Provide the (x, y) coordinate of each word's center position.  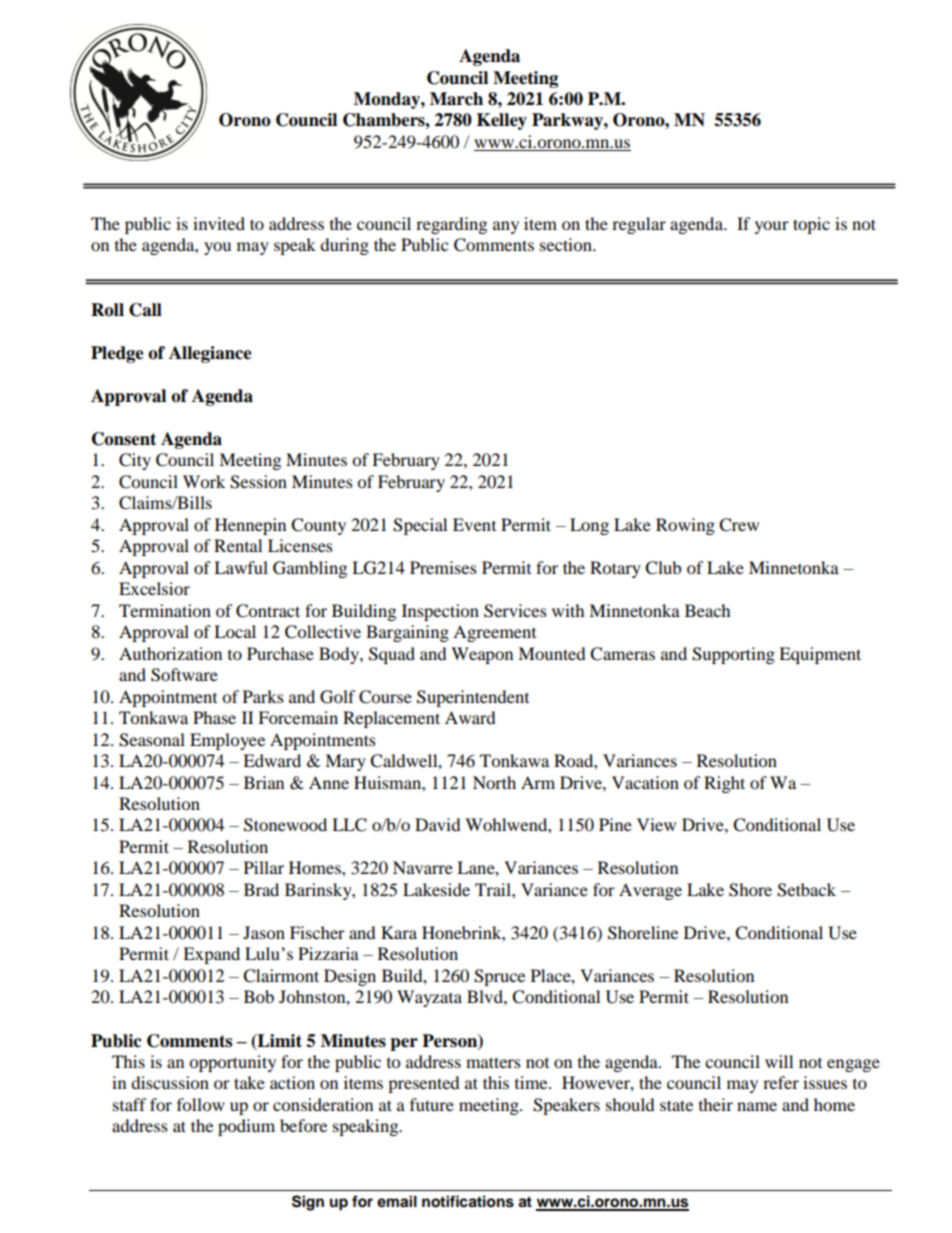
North (494, 782)
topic (811, 225)
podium (246, 1127)
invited (219, 223)
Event (474, 524)
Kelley (502, 121)
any (506, 227)
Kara (399, 932)
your (772, 227)
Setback (806, 890)
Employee (227, 741)
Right (724, 784)
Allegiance (210, 354)
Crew (739, 525)
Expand (211, 955)
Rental (238, 545)
